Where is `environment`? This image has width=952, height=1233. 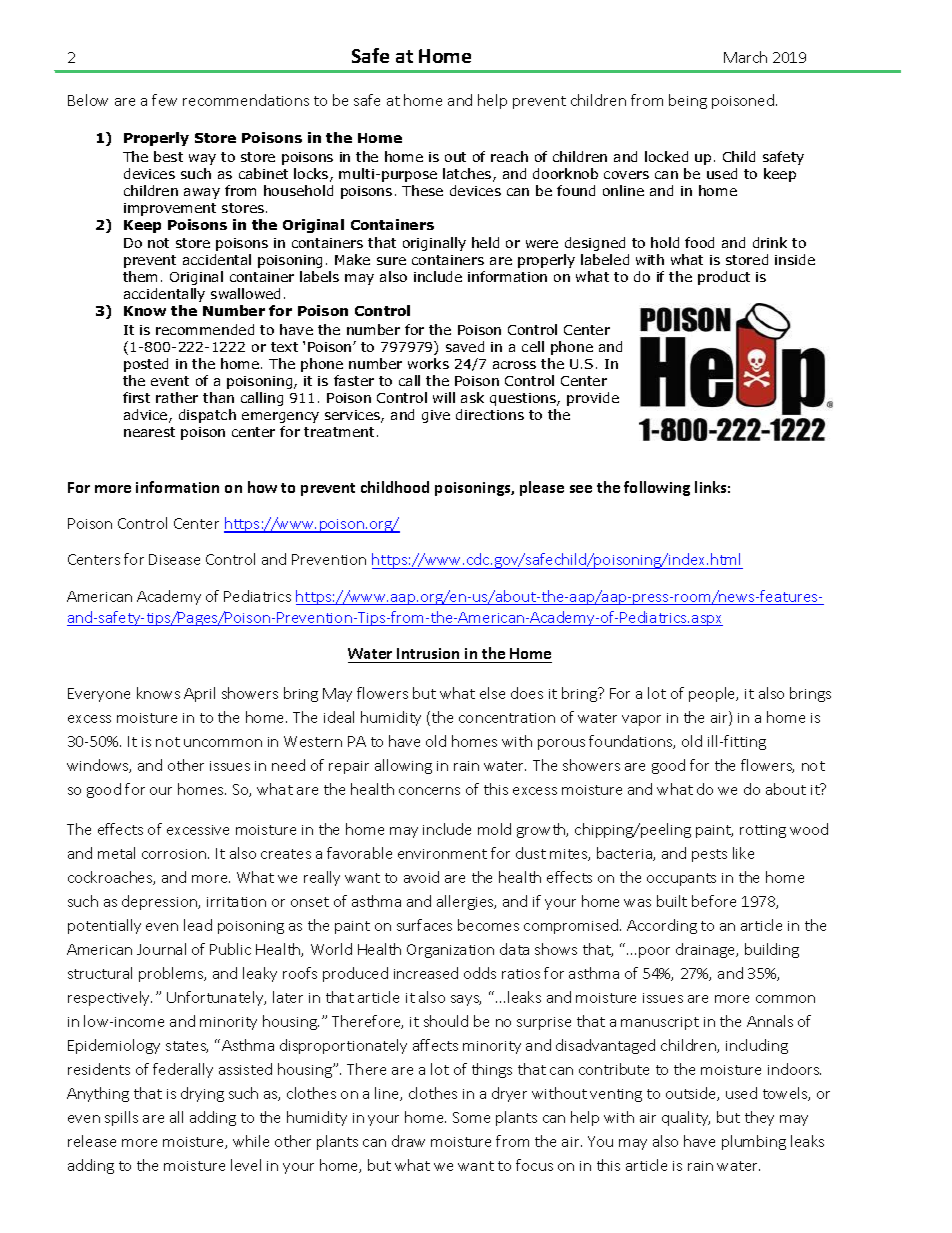 environment is located at coordinates (442, 854).
